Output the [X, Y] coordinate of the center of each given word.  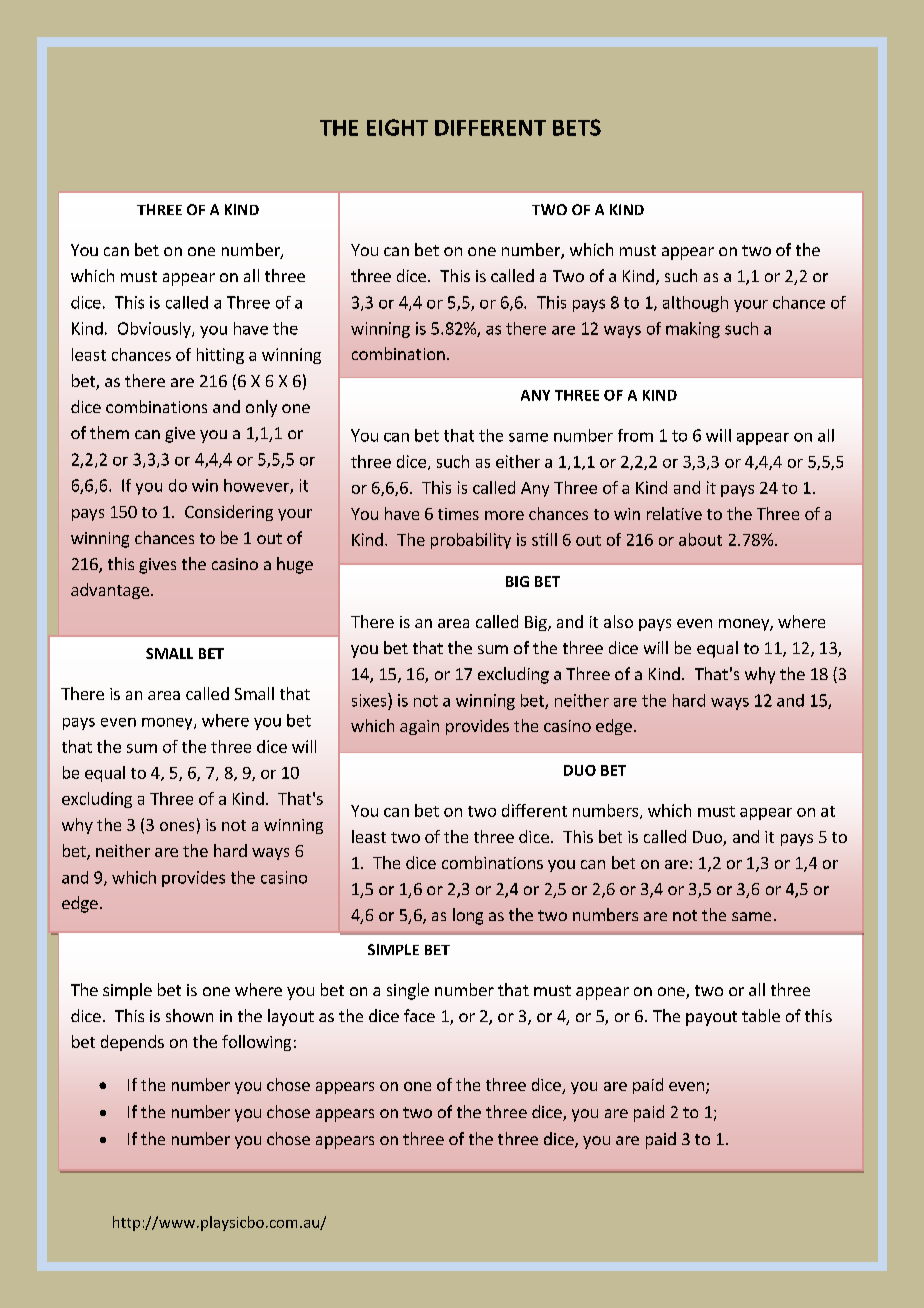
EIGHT [397, 127]
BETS [577, 127]
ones [177, 826]
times [458, 514]
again [419, 727]
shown [189, 1015]
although [695, 304]
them [109, 432]
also [618, 621]
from [635, 435]
